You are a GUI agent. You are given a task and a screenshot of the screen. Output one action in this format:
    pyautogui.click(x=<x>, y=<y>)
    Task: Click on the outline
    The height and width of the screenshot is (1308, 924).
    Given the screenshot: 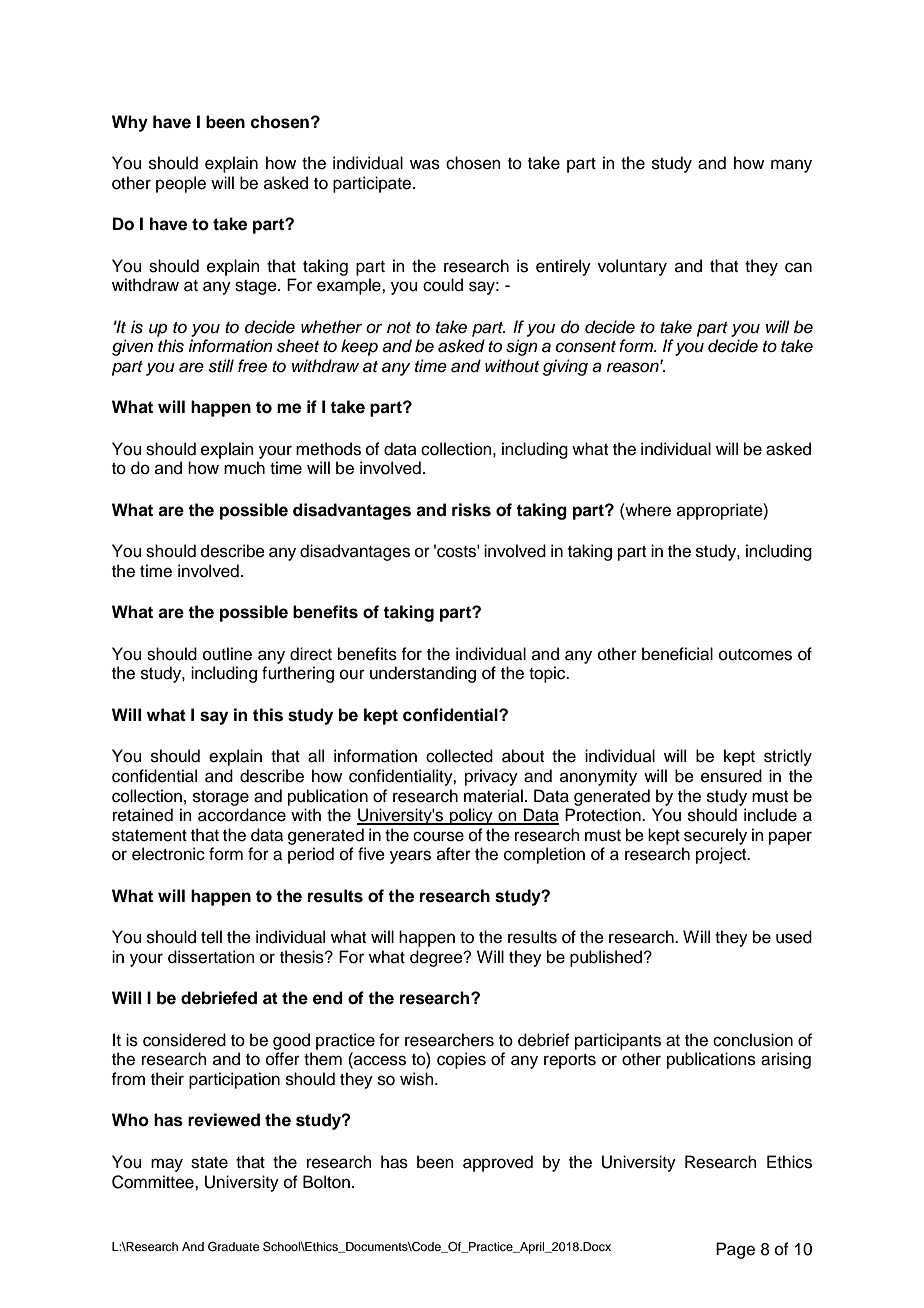 What is the action you would take?
    pyautogui.click(x=227, y=654)
